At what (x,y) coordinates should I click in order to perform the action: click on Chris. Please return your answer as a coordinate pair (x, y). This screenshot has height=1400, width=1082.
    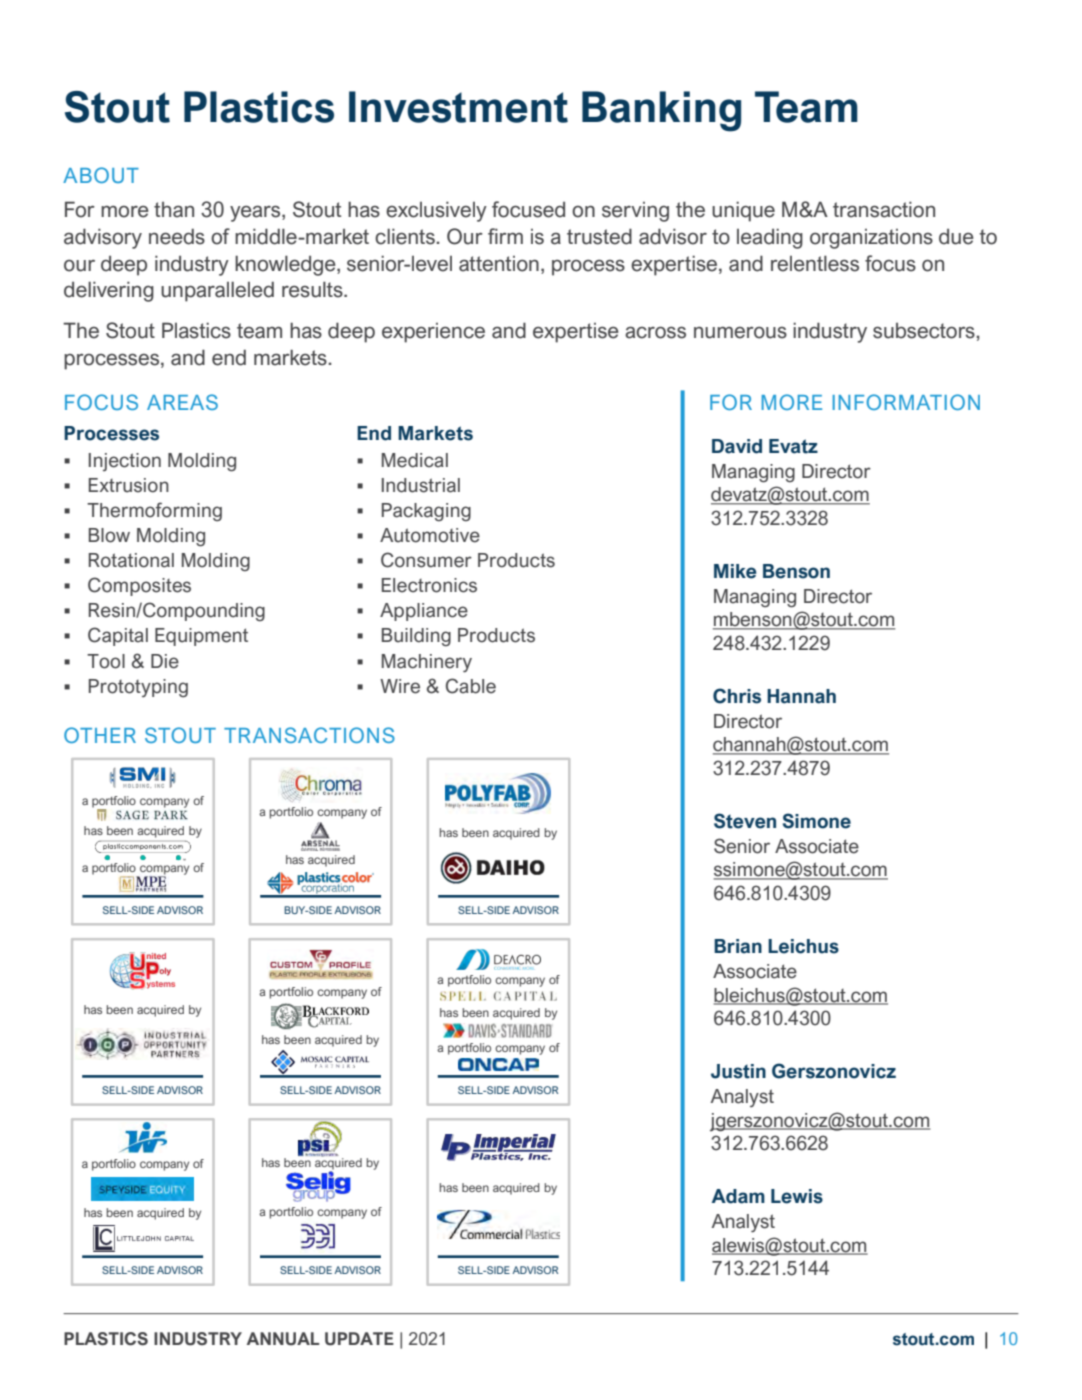
    Looking at the image, I should click on (737, 696).
